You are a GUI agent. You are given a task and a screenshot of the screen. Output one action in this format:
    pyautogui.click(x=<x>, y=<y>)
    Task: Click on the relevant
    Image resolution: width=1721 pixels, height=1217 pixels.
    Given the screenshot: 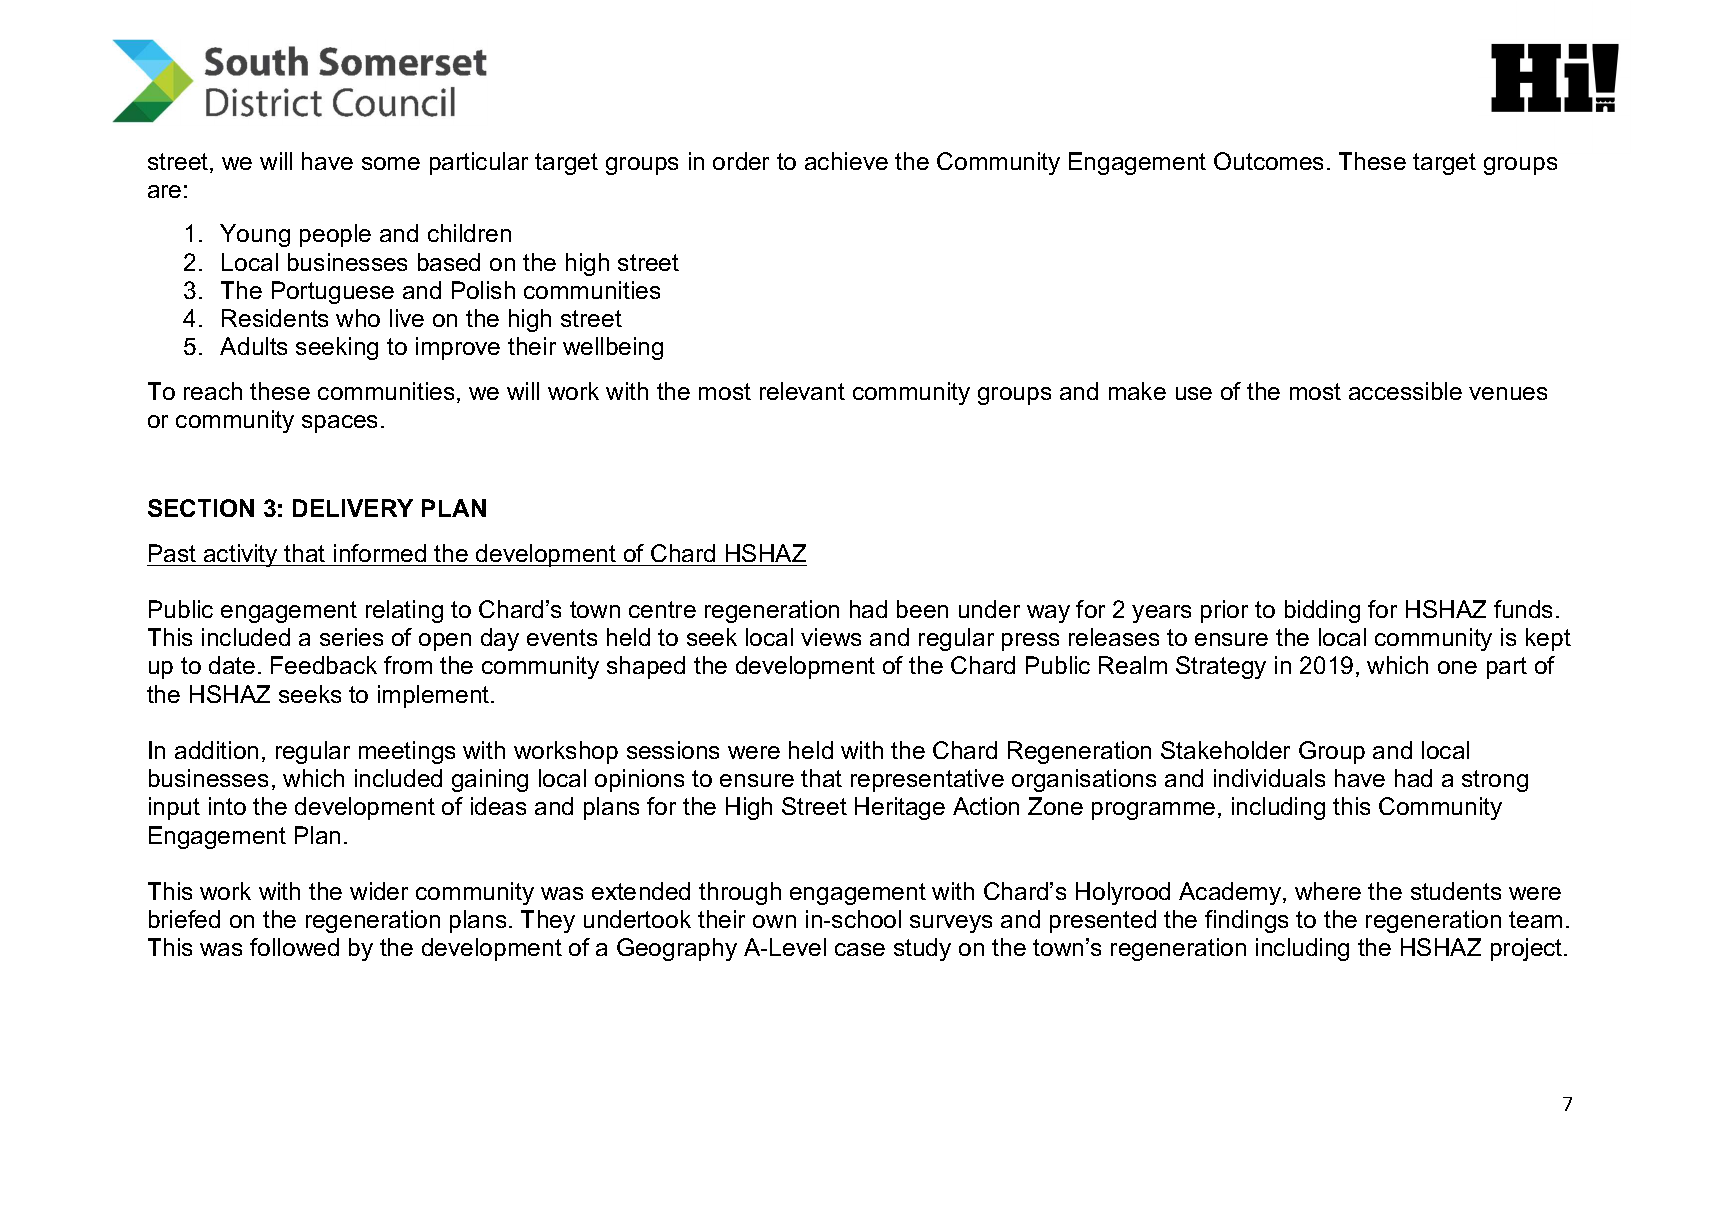 What is the action you would take?
    pyautogui.click(x=802, y=391)
